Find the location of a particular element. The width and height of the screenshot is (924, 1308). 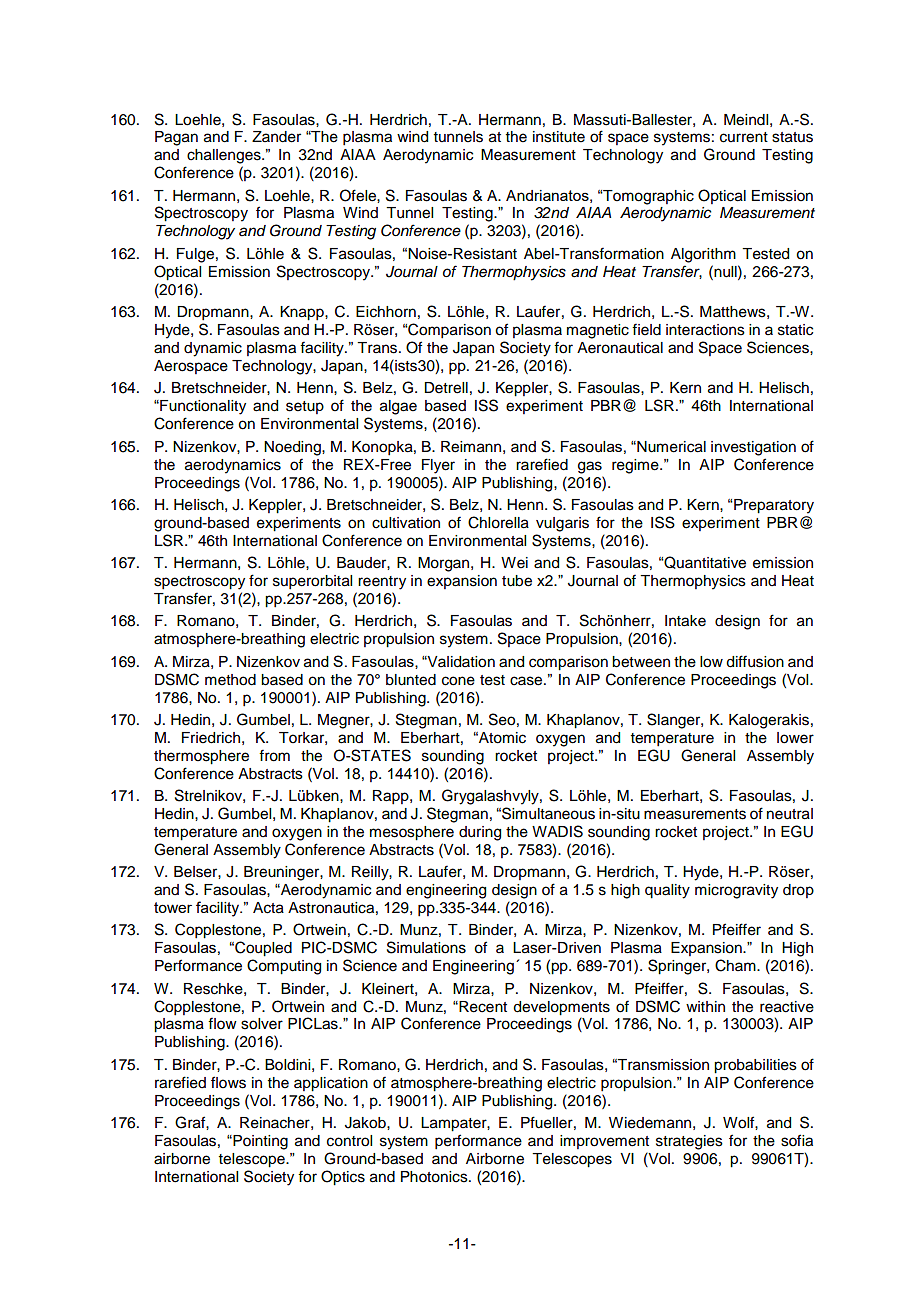

institute is located at coordinates (559, 137).
